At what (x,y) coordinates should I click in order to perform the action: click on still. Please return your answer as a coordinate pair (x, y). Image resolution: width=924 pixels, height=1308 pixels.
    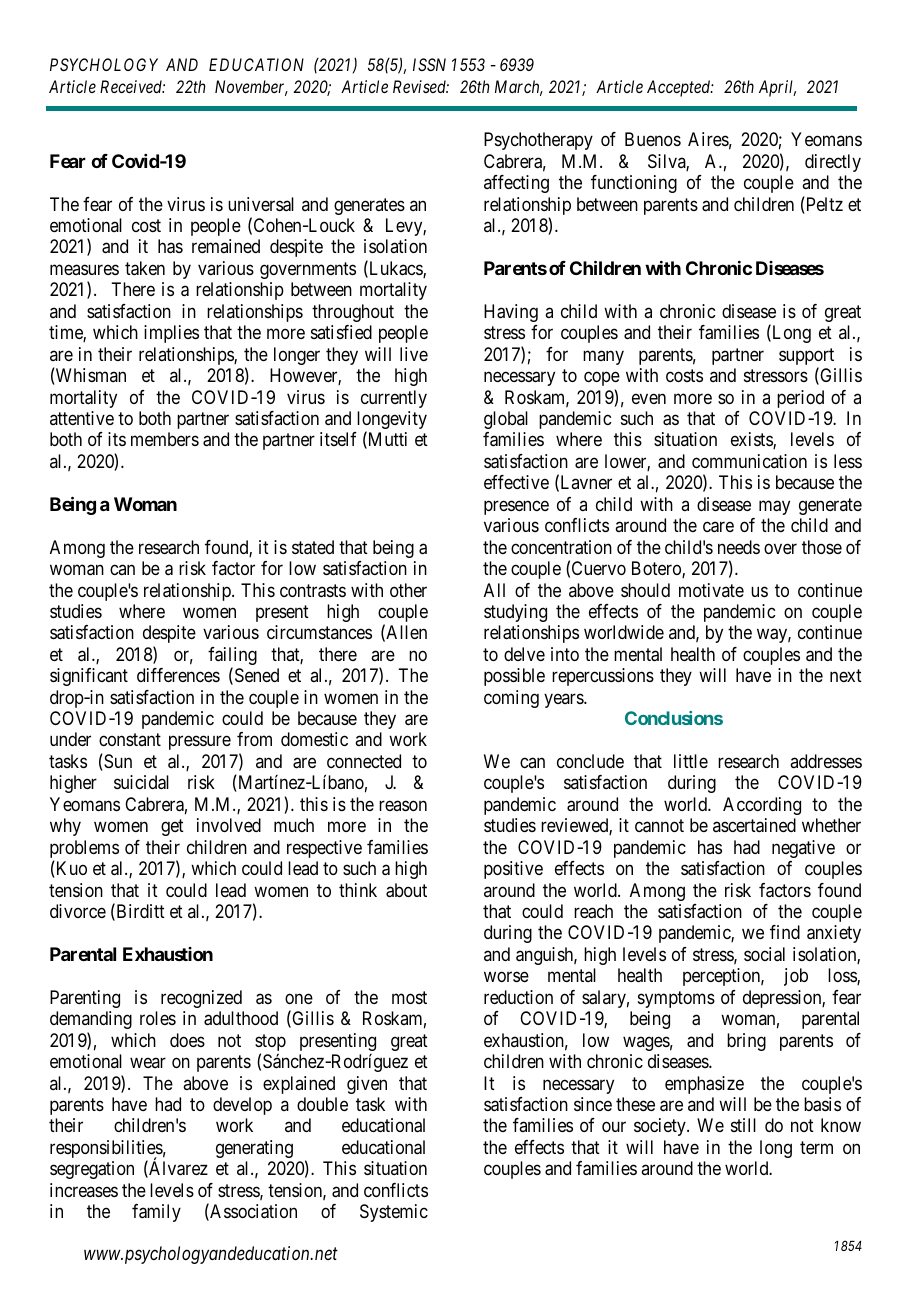
    Looking at the image, I should click on (743, 1125).
